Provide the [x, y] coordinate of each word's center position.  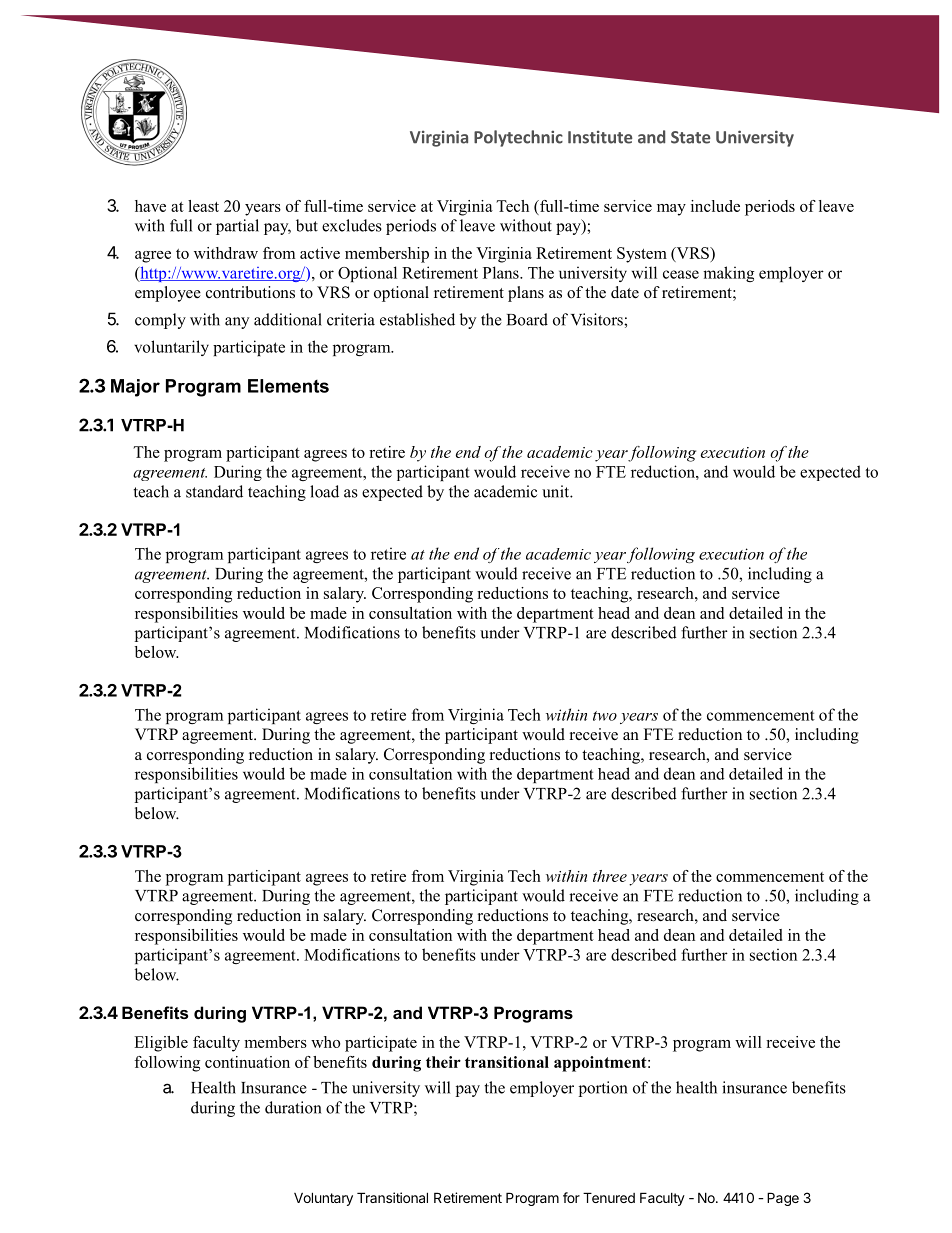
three [610, 876]
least [203, 206]
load [324, 491]
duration [293, 1107]
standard [214, 491]
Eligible [161, 1044]
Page [783, 1199]
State [690, 137]
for [571, 1197]
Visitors [598, 319]
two [605, 716]
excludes [352, 225]
